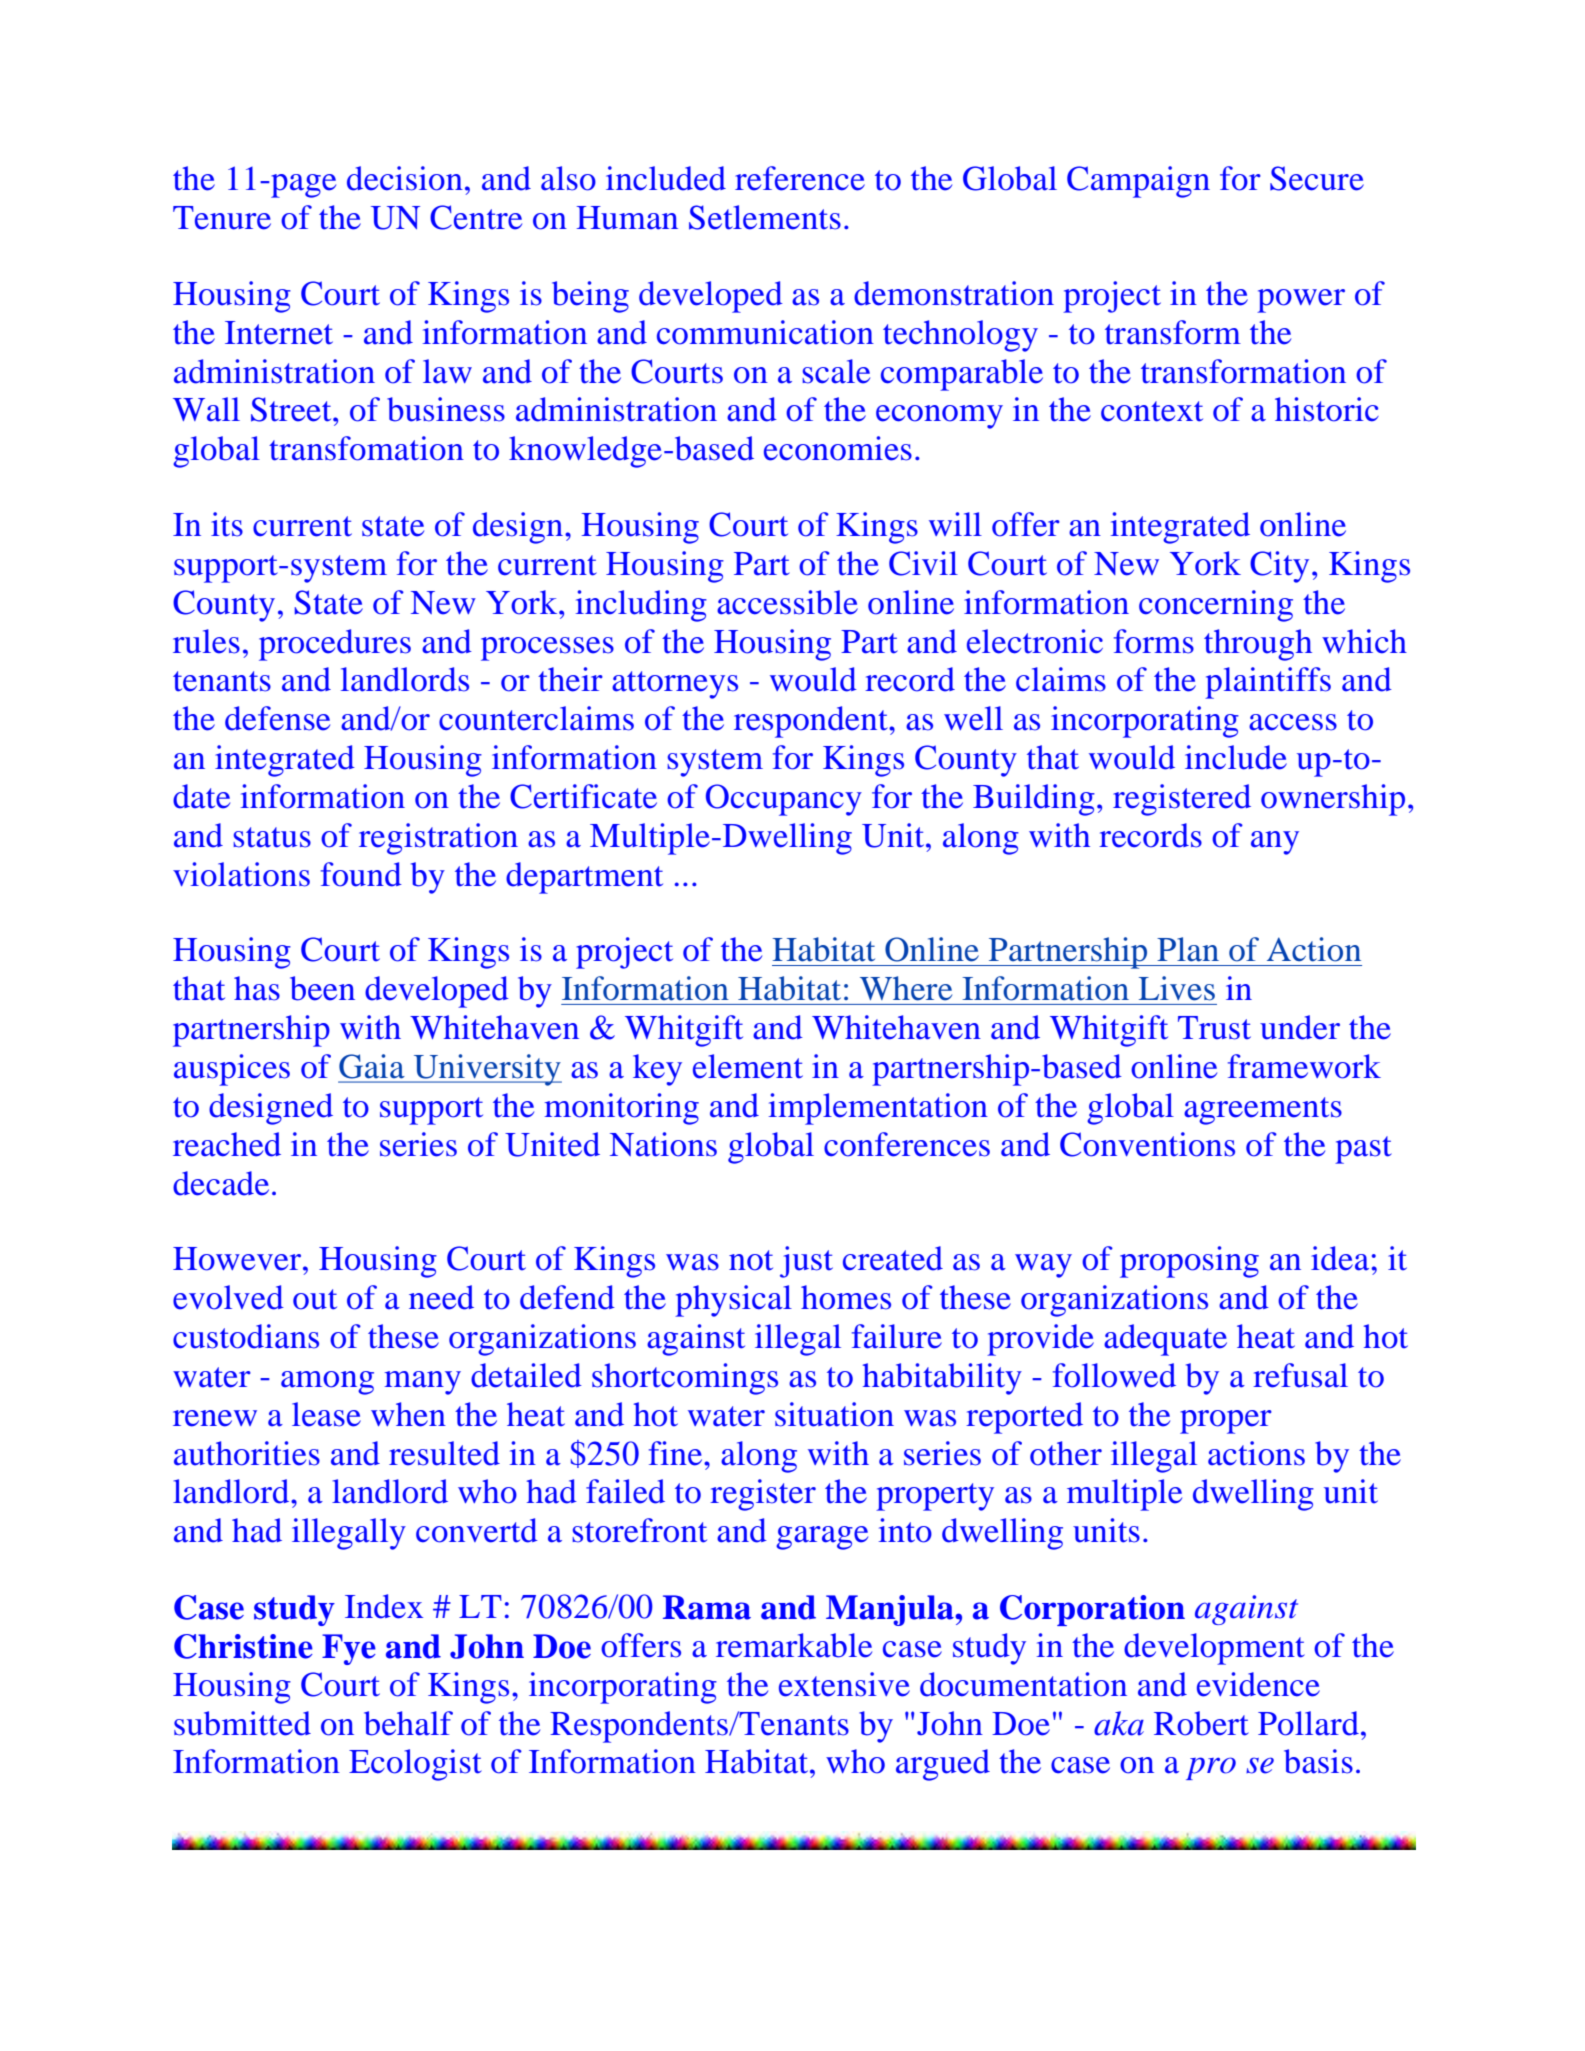 Image resolution: width=1585 pixels, height=2051 pixels. Describe the element at coordinates (733, 1301) in the document. I see `physical` at that location.
